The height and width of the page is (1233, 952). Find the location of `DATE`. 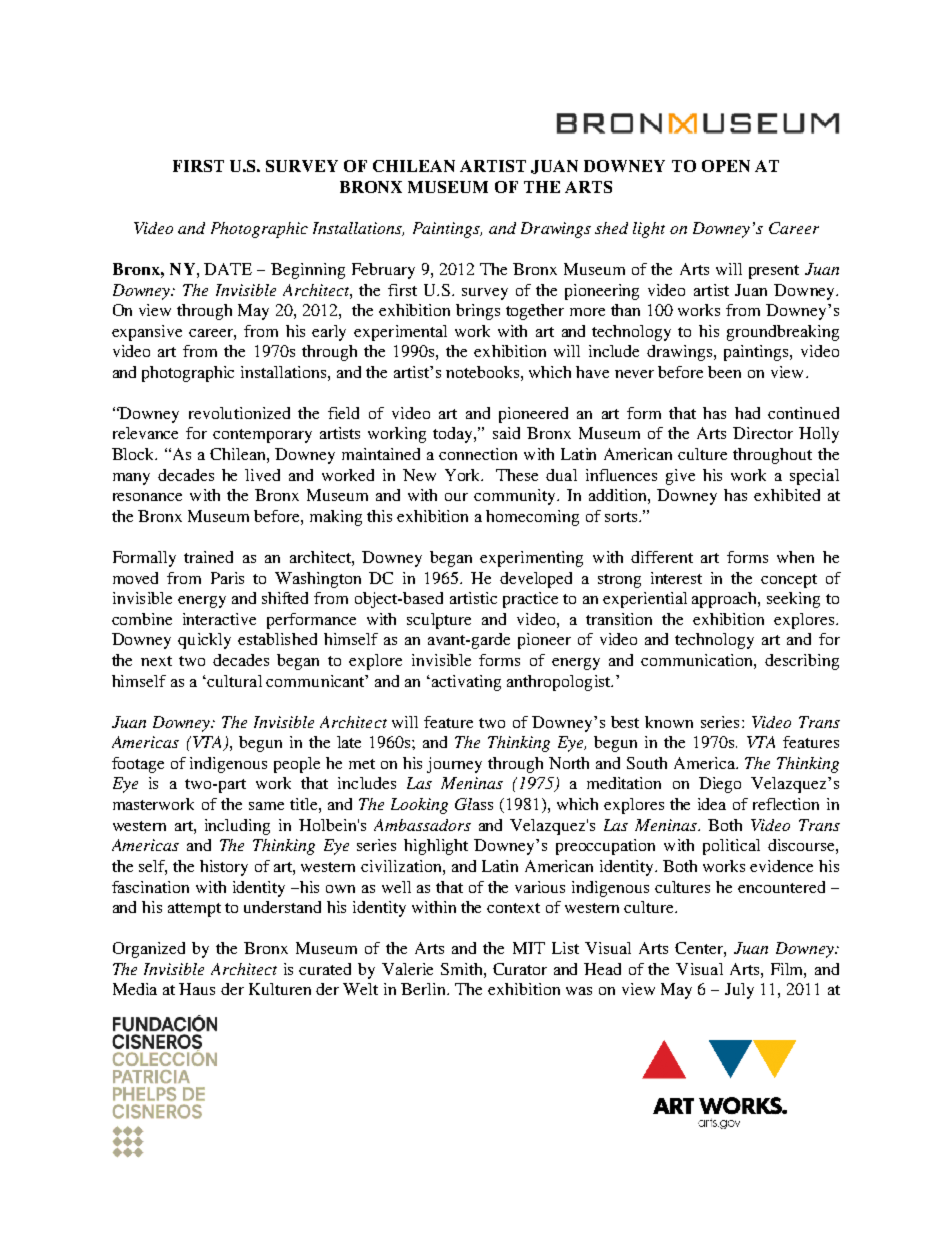

DATE is located at coordinates (228, 269).
